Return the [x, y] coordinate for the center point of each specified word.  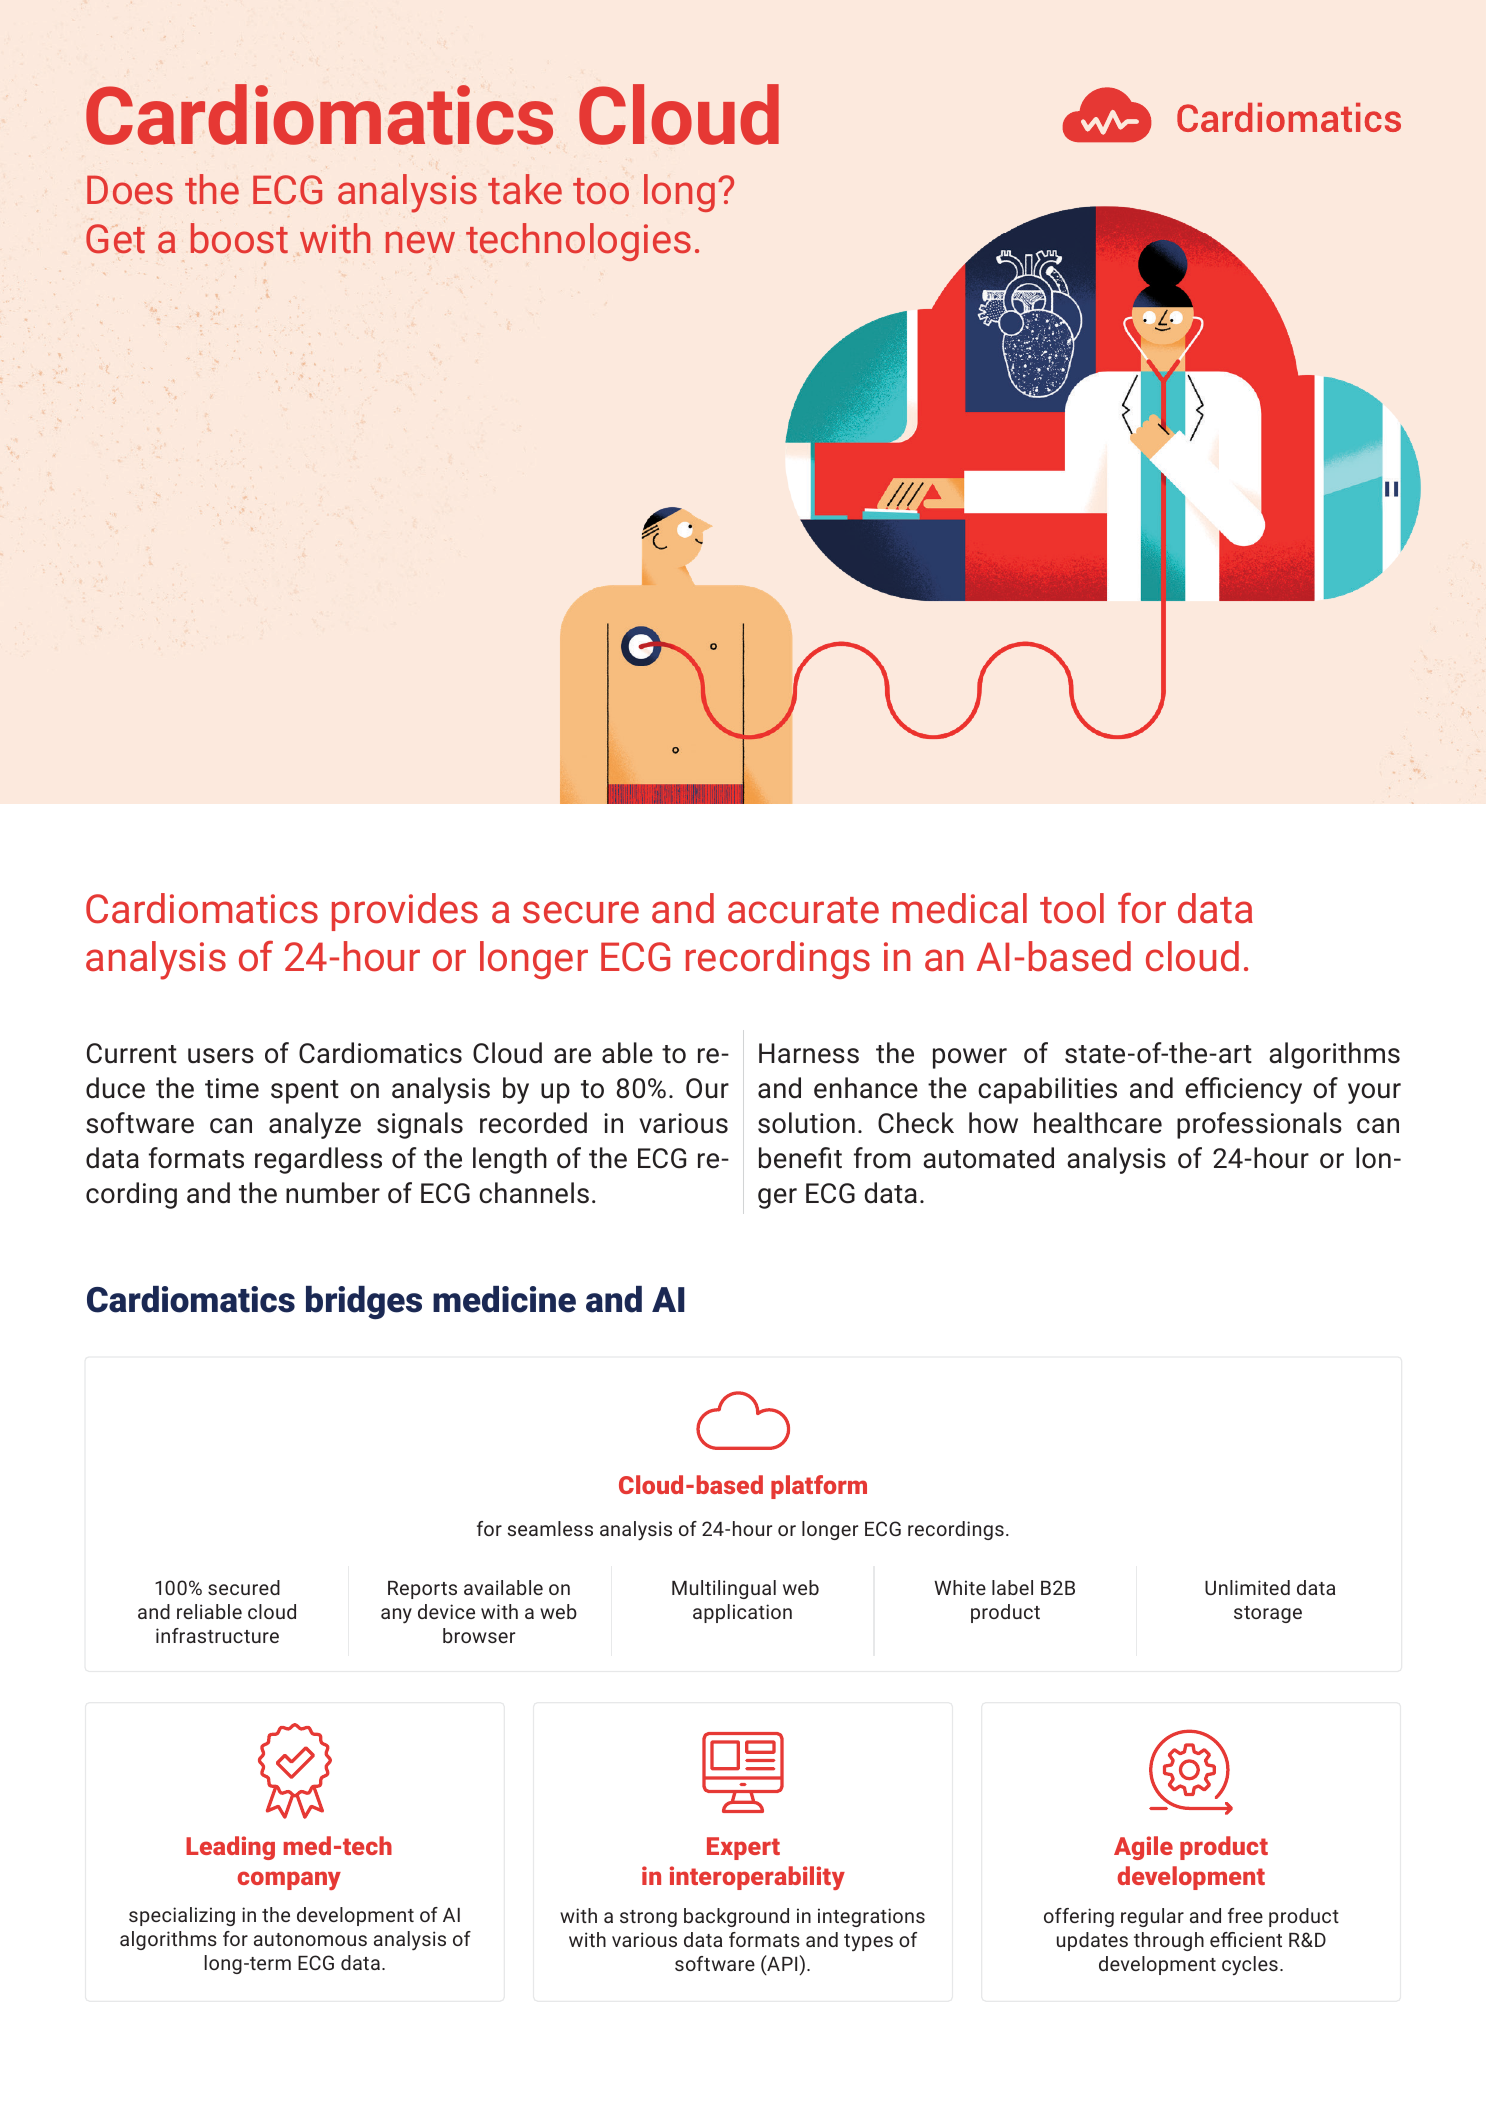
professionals [1259, 1125]
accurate [803, 910]
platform [819, 1487]
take [525, 189]
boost [239, 238]
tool [1072, 908]
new [420, 242]
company [289, 1880]
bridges [364, 1303]
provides [405, 912]
